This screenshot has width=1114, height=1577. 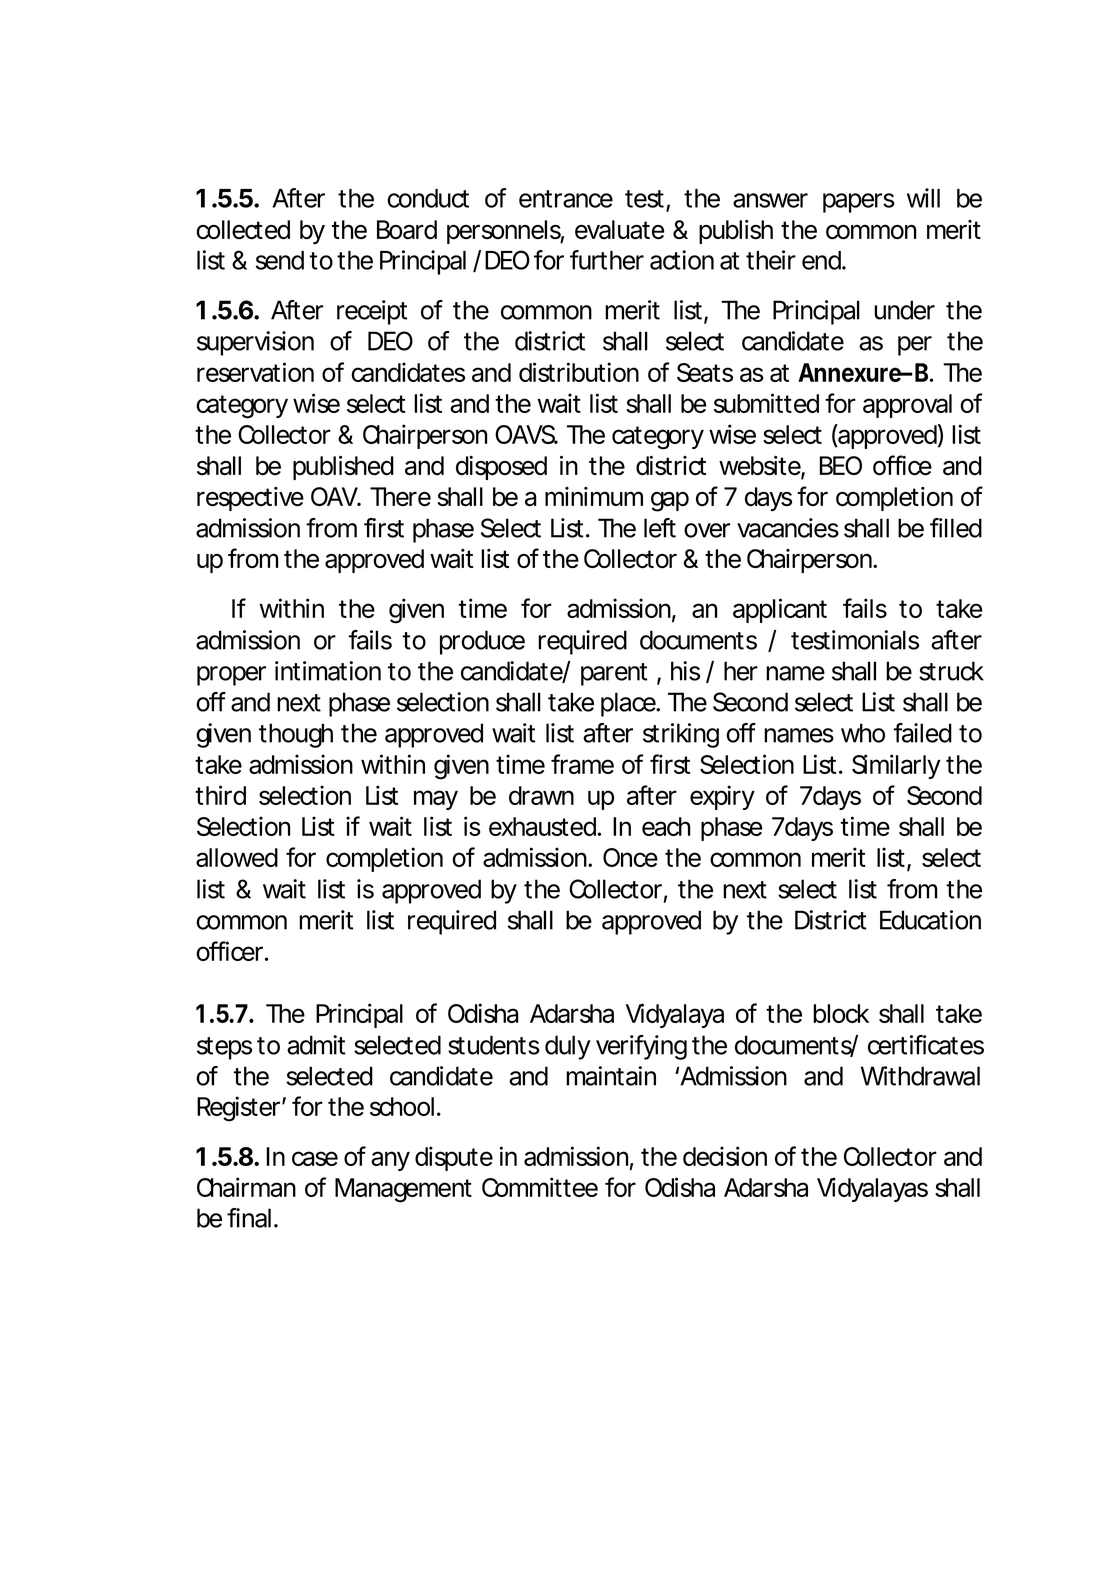 I want to click on papers, so click(x=859, y=203).
